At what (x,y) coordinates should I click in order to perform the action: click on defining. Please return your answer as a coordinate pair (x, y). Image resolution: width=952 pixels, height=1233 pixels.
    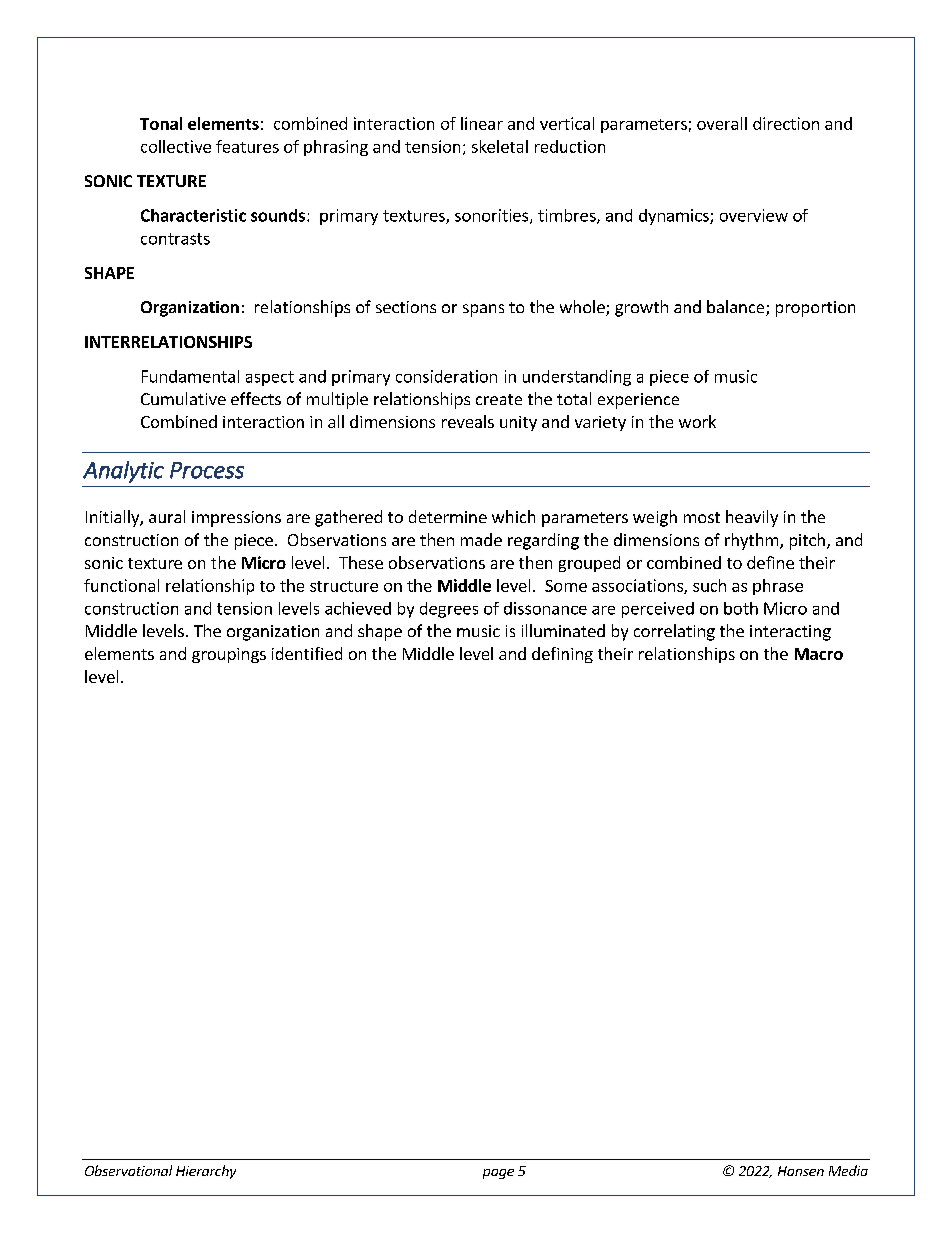
    Looking at the image, I should click on (562, 655).
